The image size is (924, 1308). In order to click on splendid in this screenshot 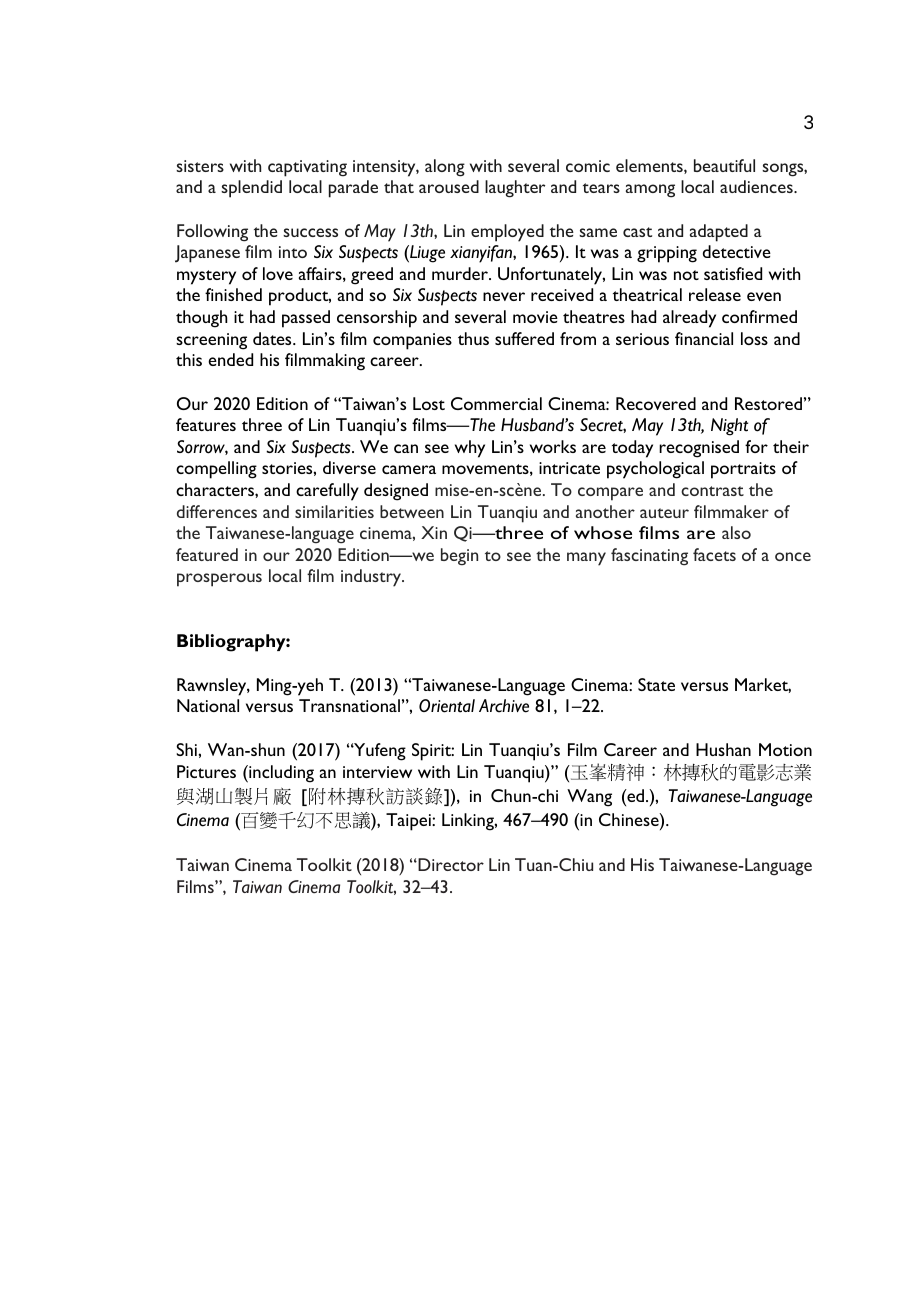, I will do `click(251, 189)`.
